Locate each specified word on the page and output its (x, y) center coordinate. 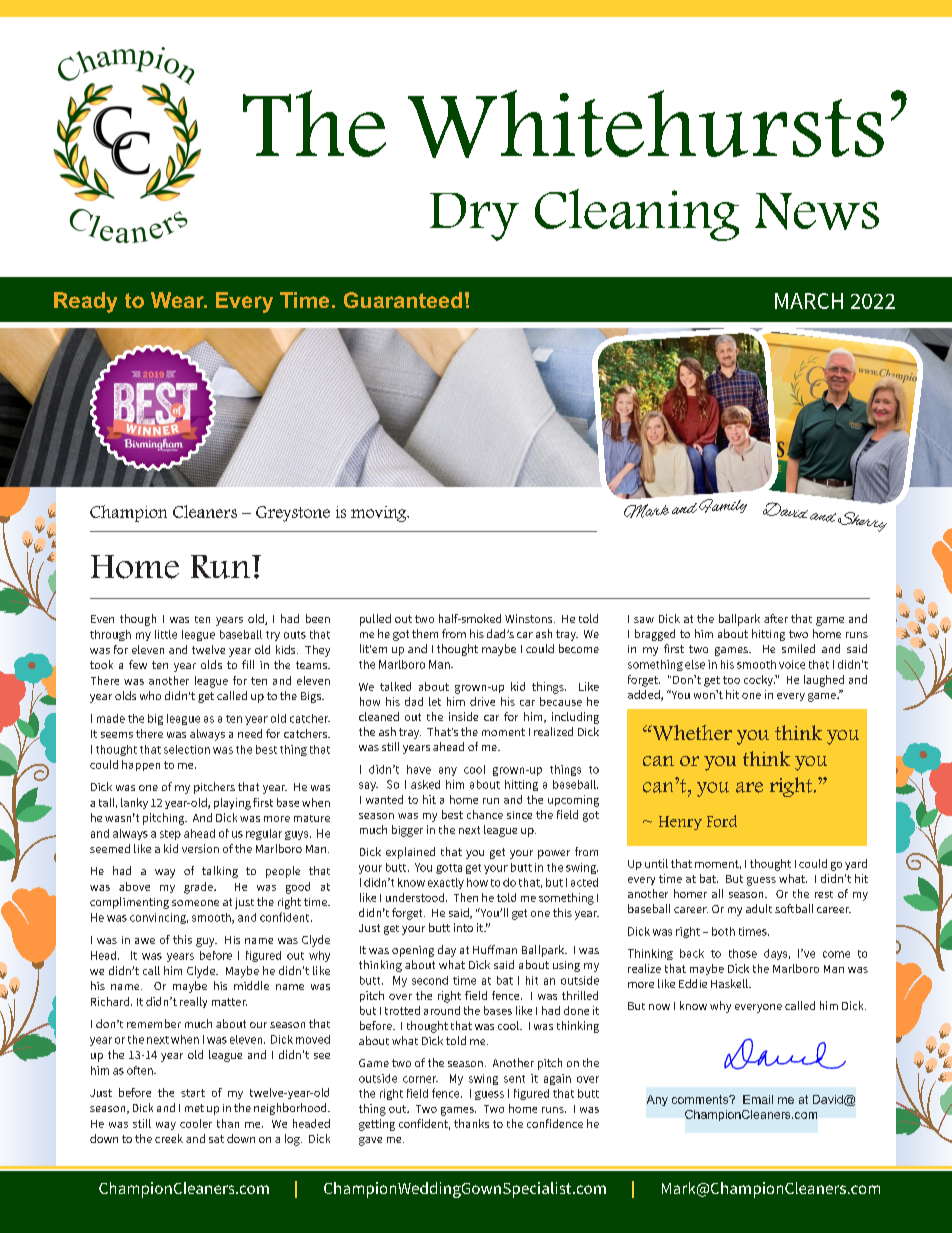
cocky (759, 680)
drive (482, 701)
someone (195, 903)
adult (759, 908)
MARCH (809, 301)
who (150, 695)
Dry (474, 217)
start (193, 1093)
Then (466, 897)
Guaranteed (403, 300)
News (817, 211)
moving (380, 514)
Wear (178, 300)
